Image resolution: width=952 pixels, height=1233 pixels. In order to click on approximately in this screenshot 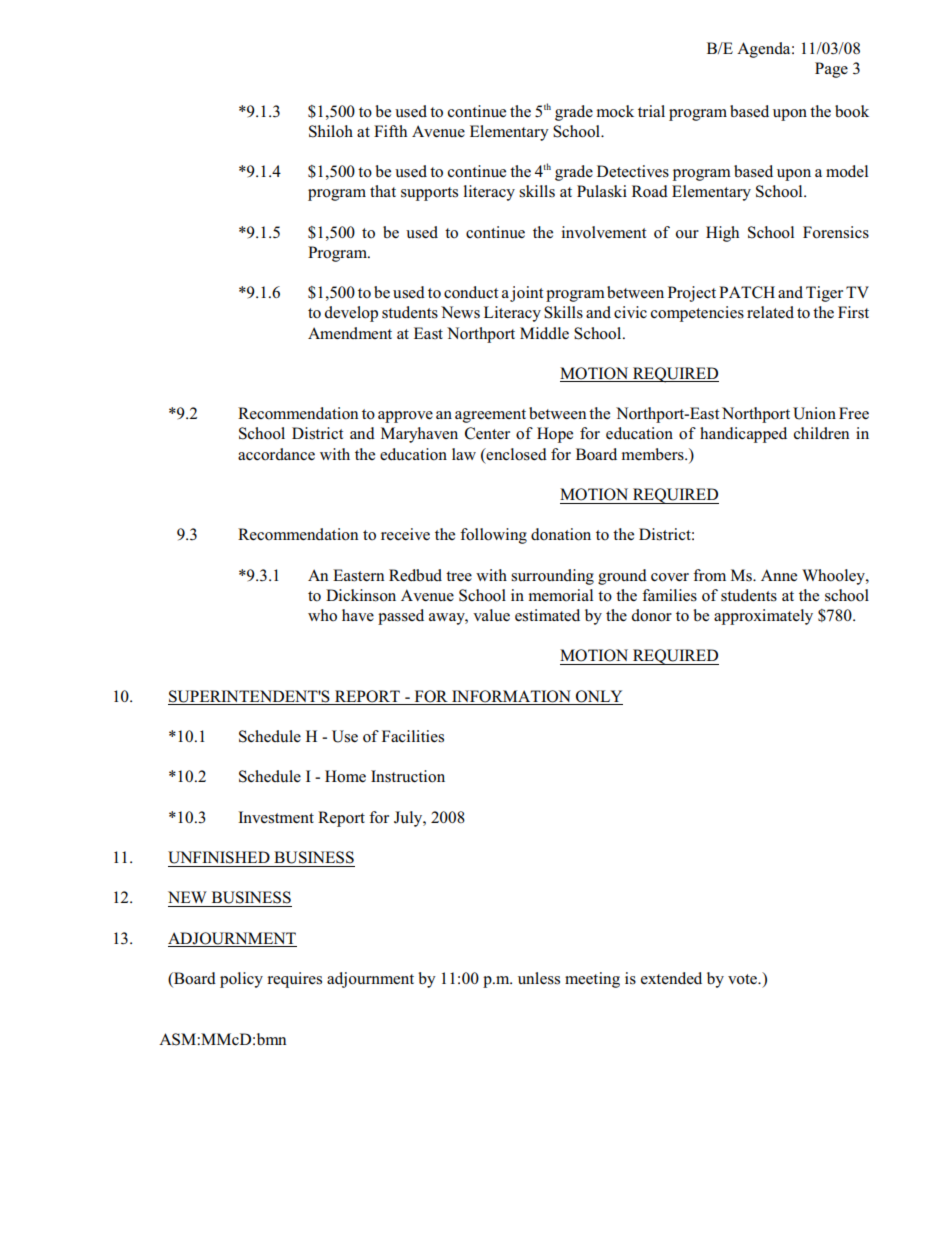, I will do `click(763, 617)`.
